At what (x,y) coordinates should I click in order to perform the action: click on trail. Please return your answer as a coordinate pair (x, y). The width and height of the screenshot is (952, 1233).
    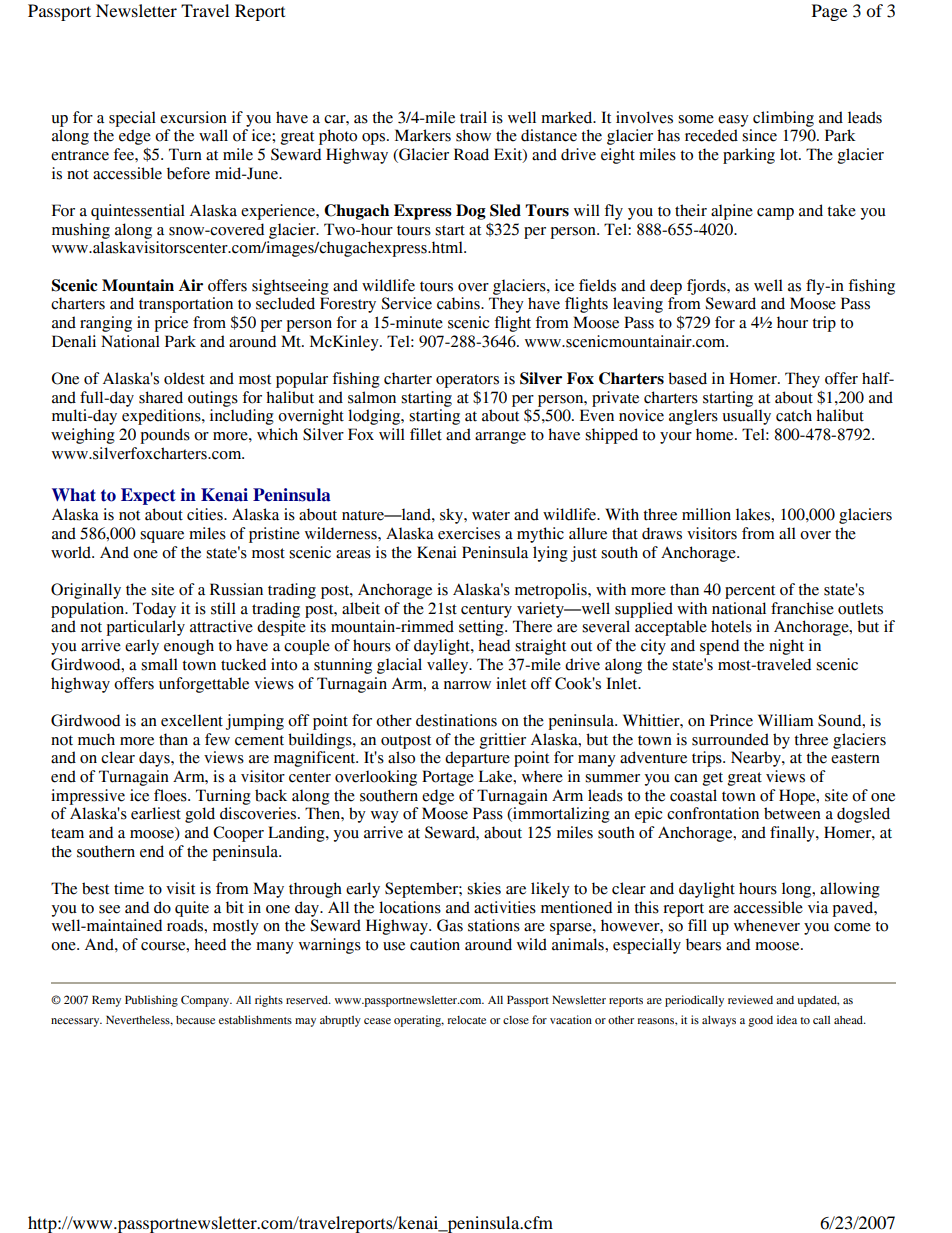
    Looking at the image, I should click on (473, 117).
